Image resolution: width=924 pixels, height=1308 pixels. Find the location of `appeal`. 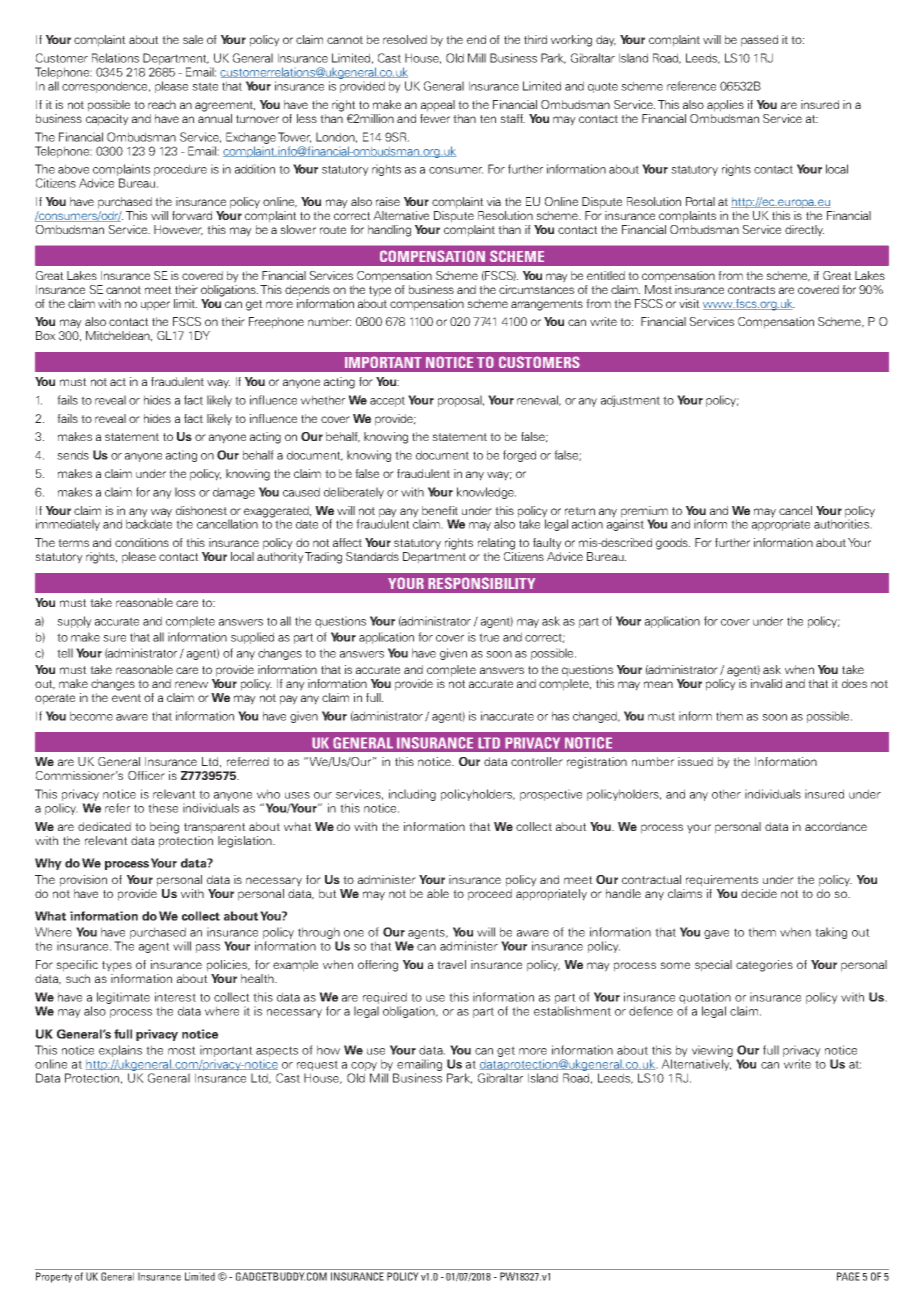

appeal is located at coordinates (438, 106).
